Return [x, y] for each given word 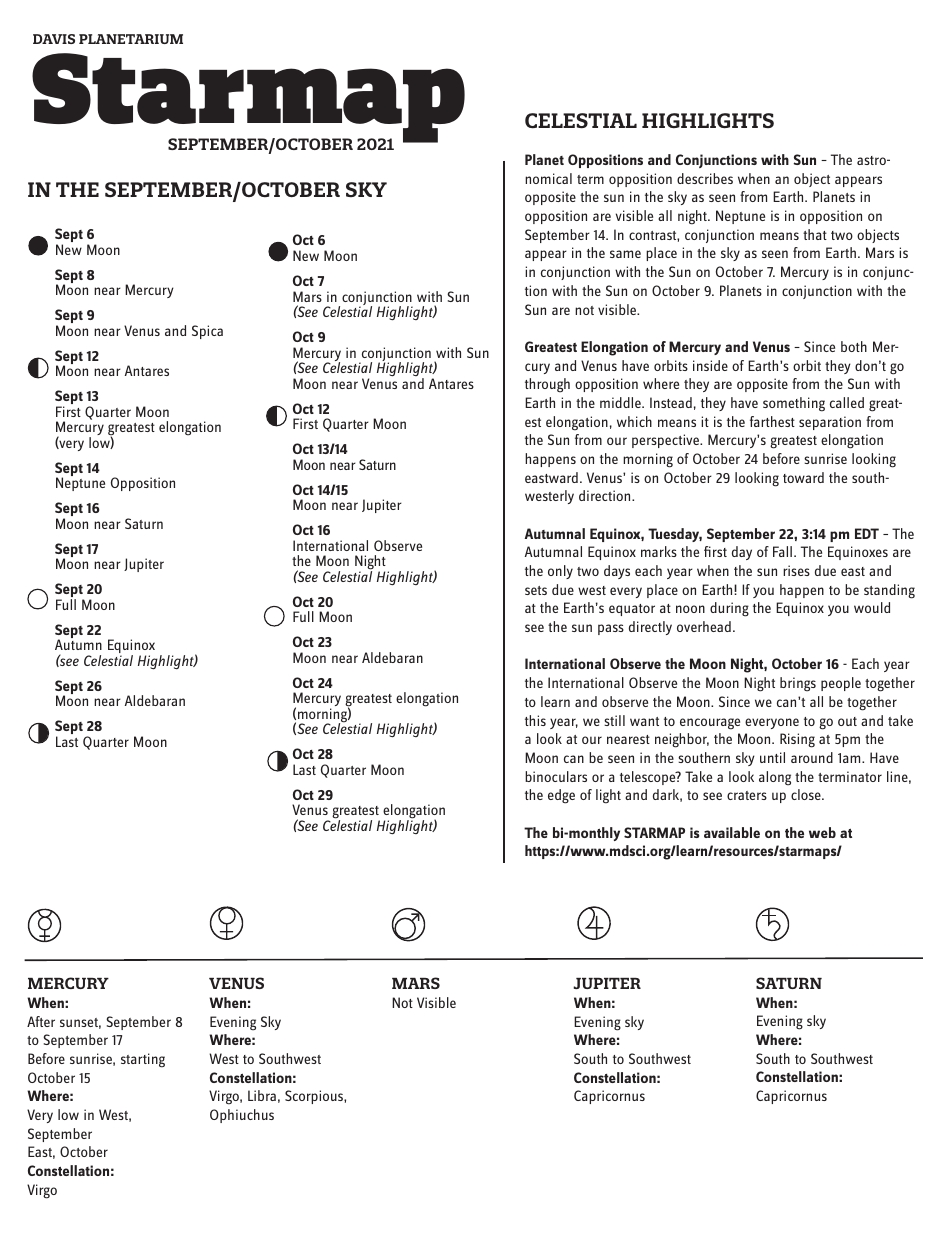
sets [536, 590]
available [732, 832]
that [815, 234]
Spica [207, 332]
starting [143, 1060]
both [854, 346]
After [41, 1021]
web [822, 832]
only [560, 572]
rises [796, 570]
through [547, 385]
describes [705, 178]
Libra [262, 1095]
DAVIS [54, 39]
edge [561, 796]
